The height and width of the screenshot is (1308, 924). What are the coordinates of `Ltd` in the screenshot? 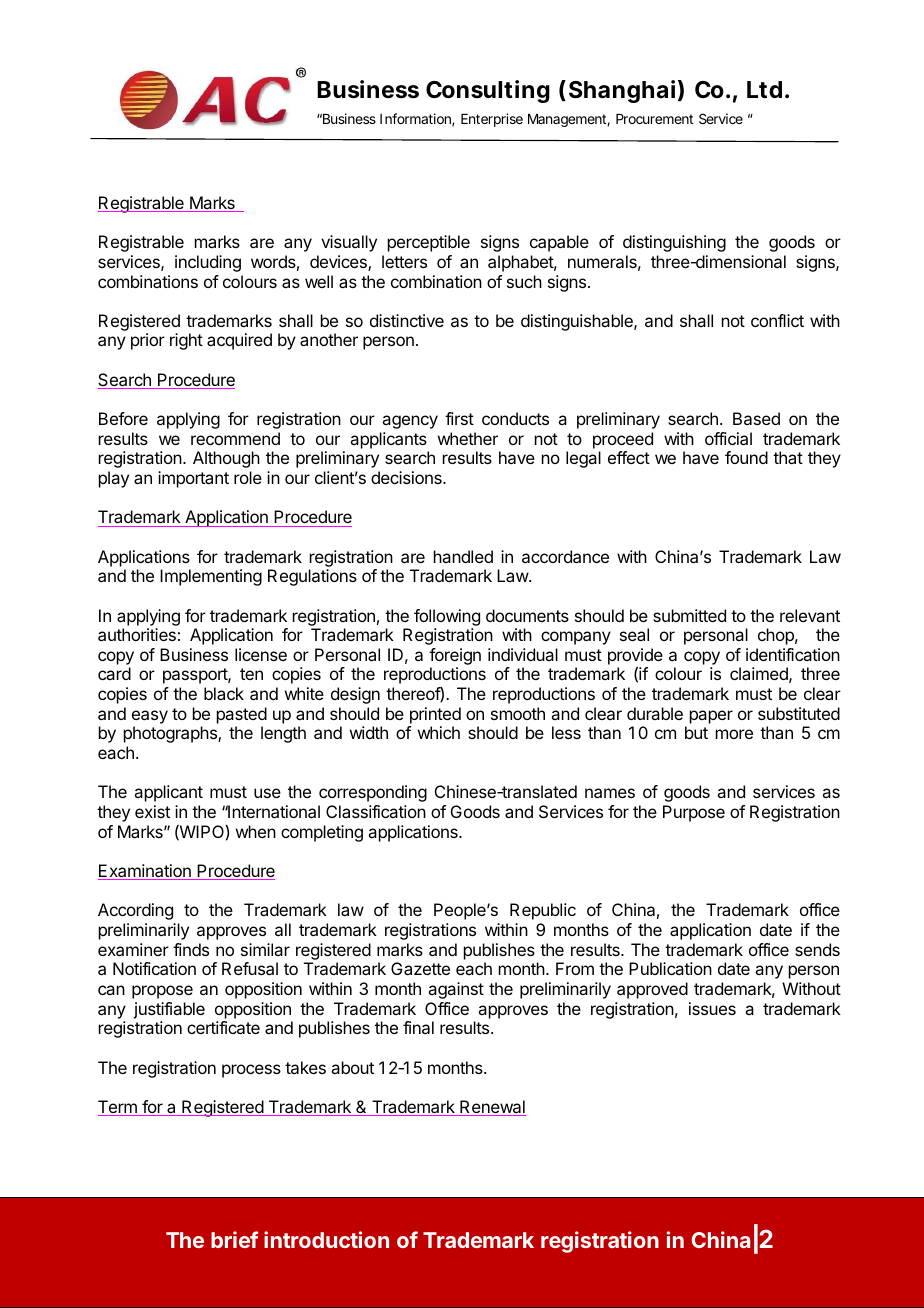 It's located at (764, 89).
